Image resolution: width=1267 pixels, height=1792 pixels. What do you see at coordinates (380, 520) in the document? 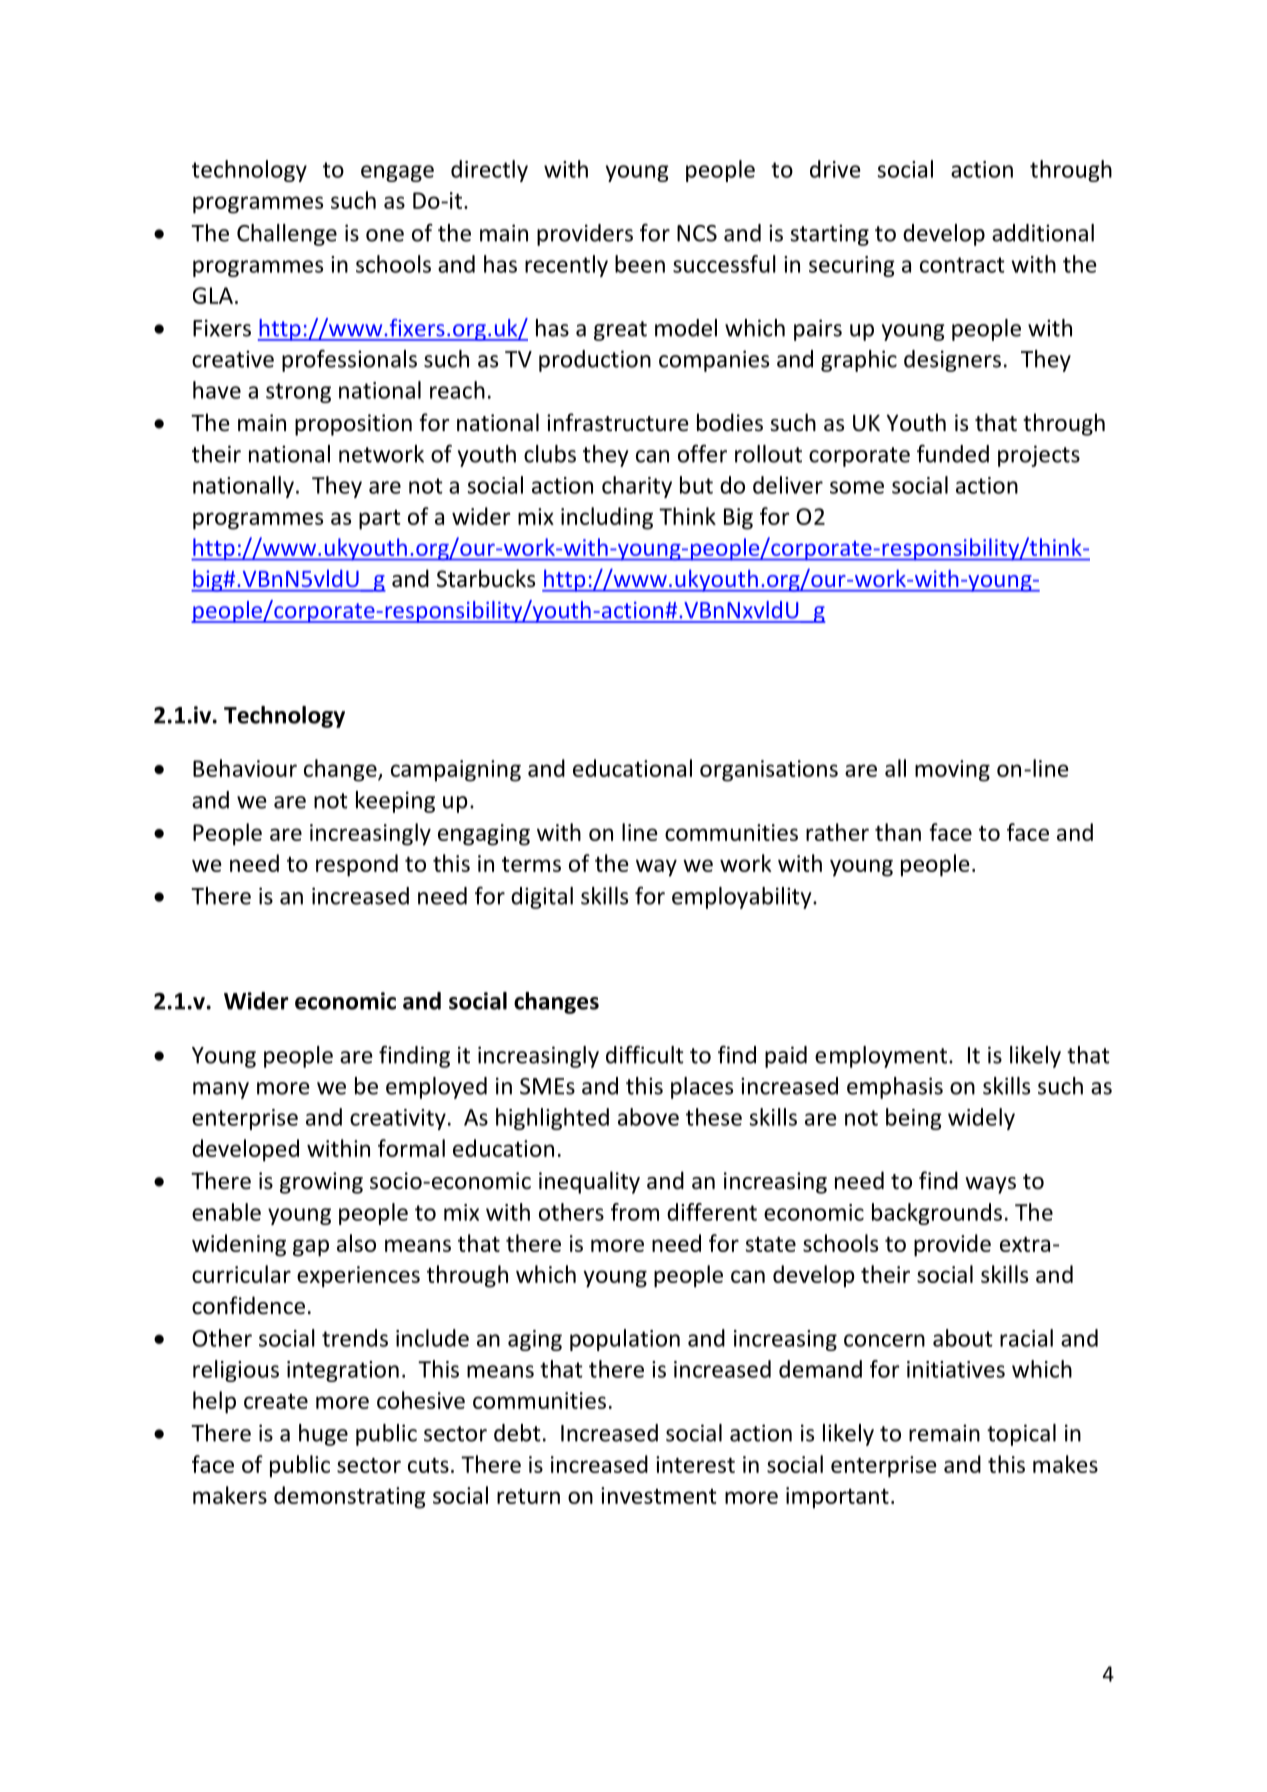
I see `part` at bounding box center [380, 520].
